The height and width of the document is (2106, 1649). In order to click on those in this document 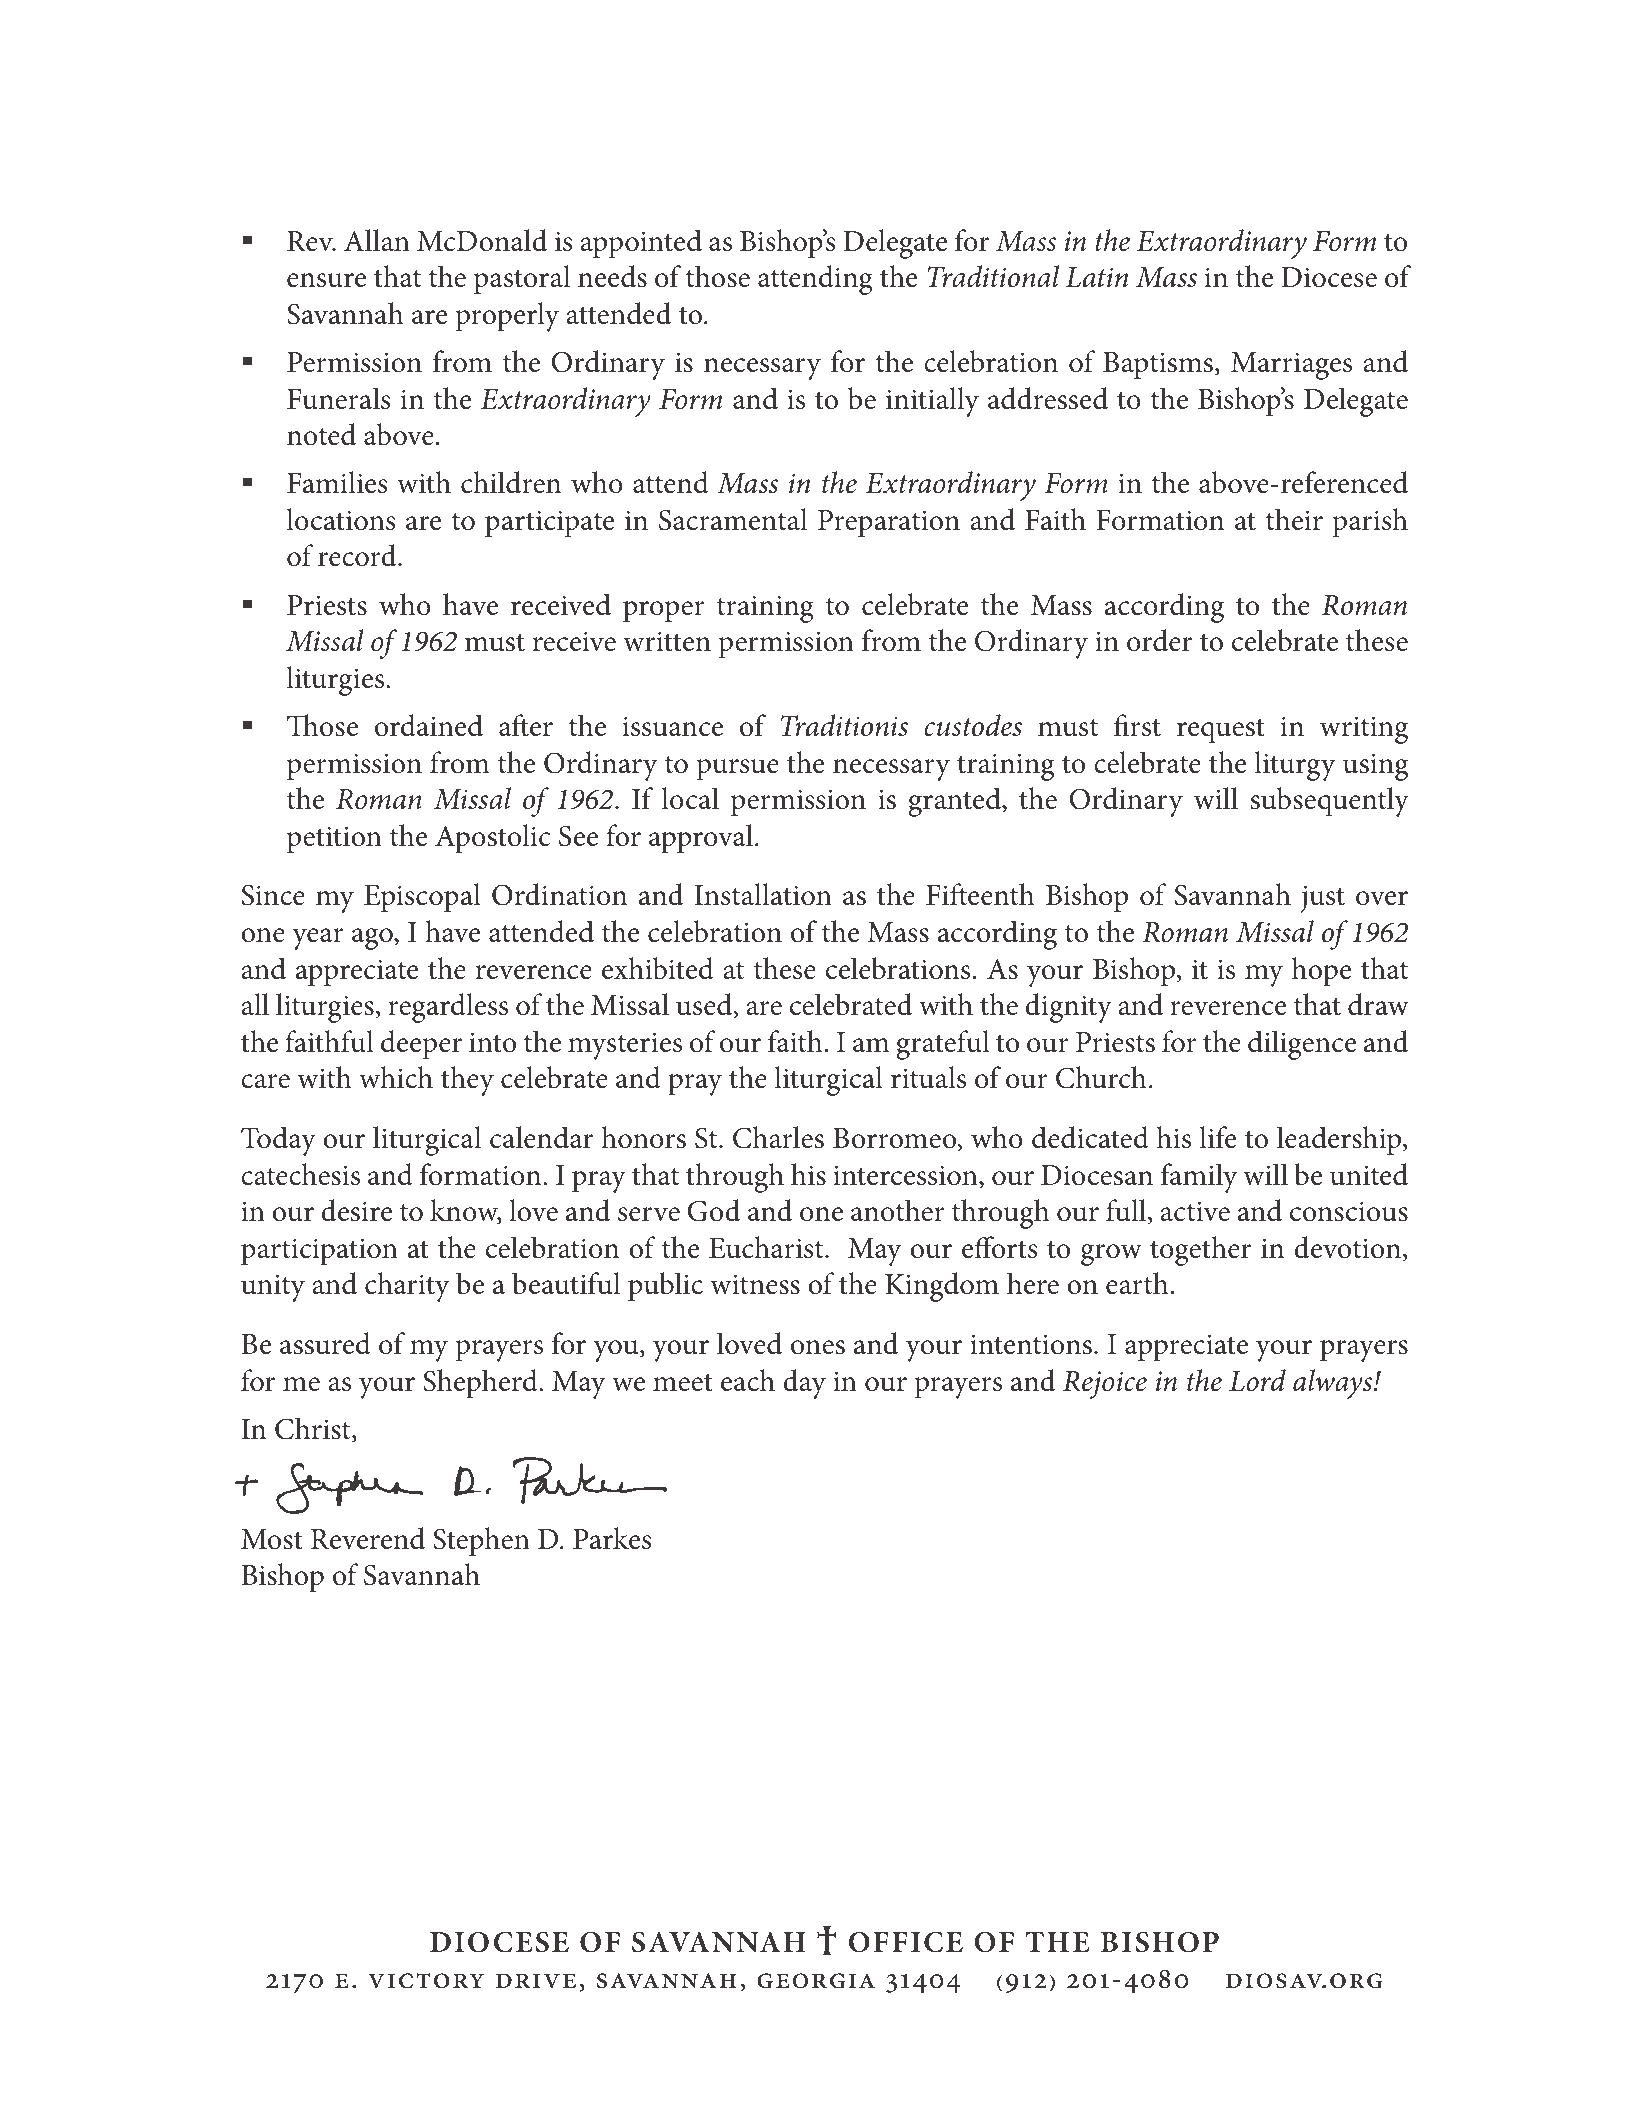, I will do `click(717, 276)`.
